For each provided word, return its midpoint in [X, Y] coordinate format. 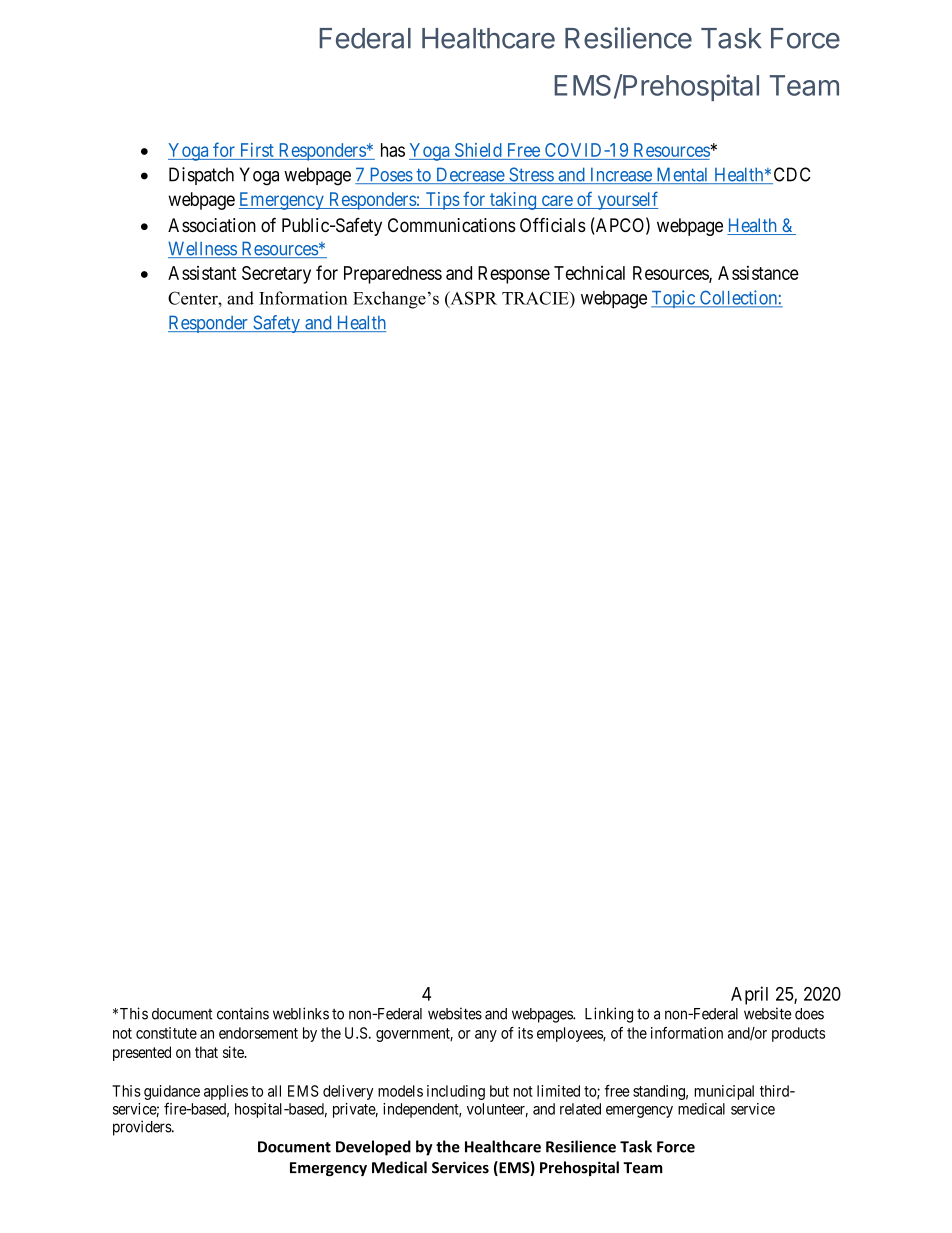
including [456, 1092]
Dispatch [201, 176]
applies [226, 1092]
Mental [682, 175]
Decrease [470, 175]
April [749, 995]
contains [243, 1013]
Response [514, 275]
